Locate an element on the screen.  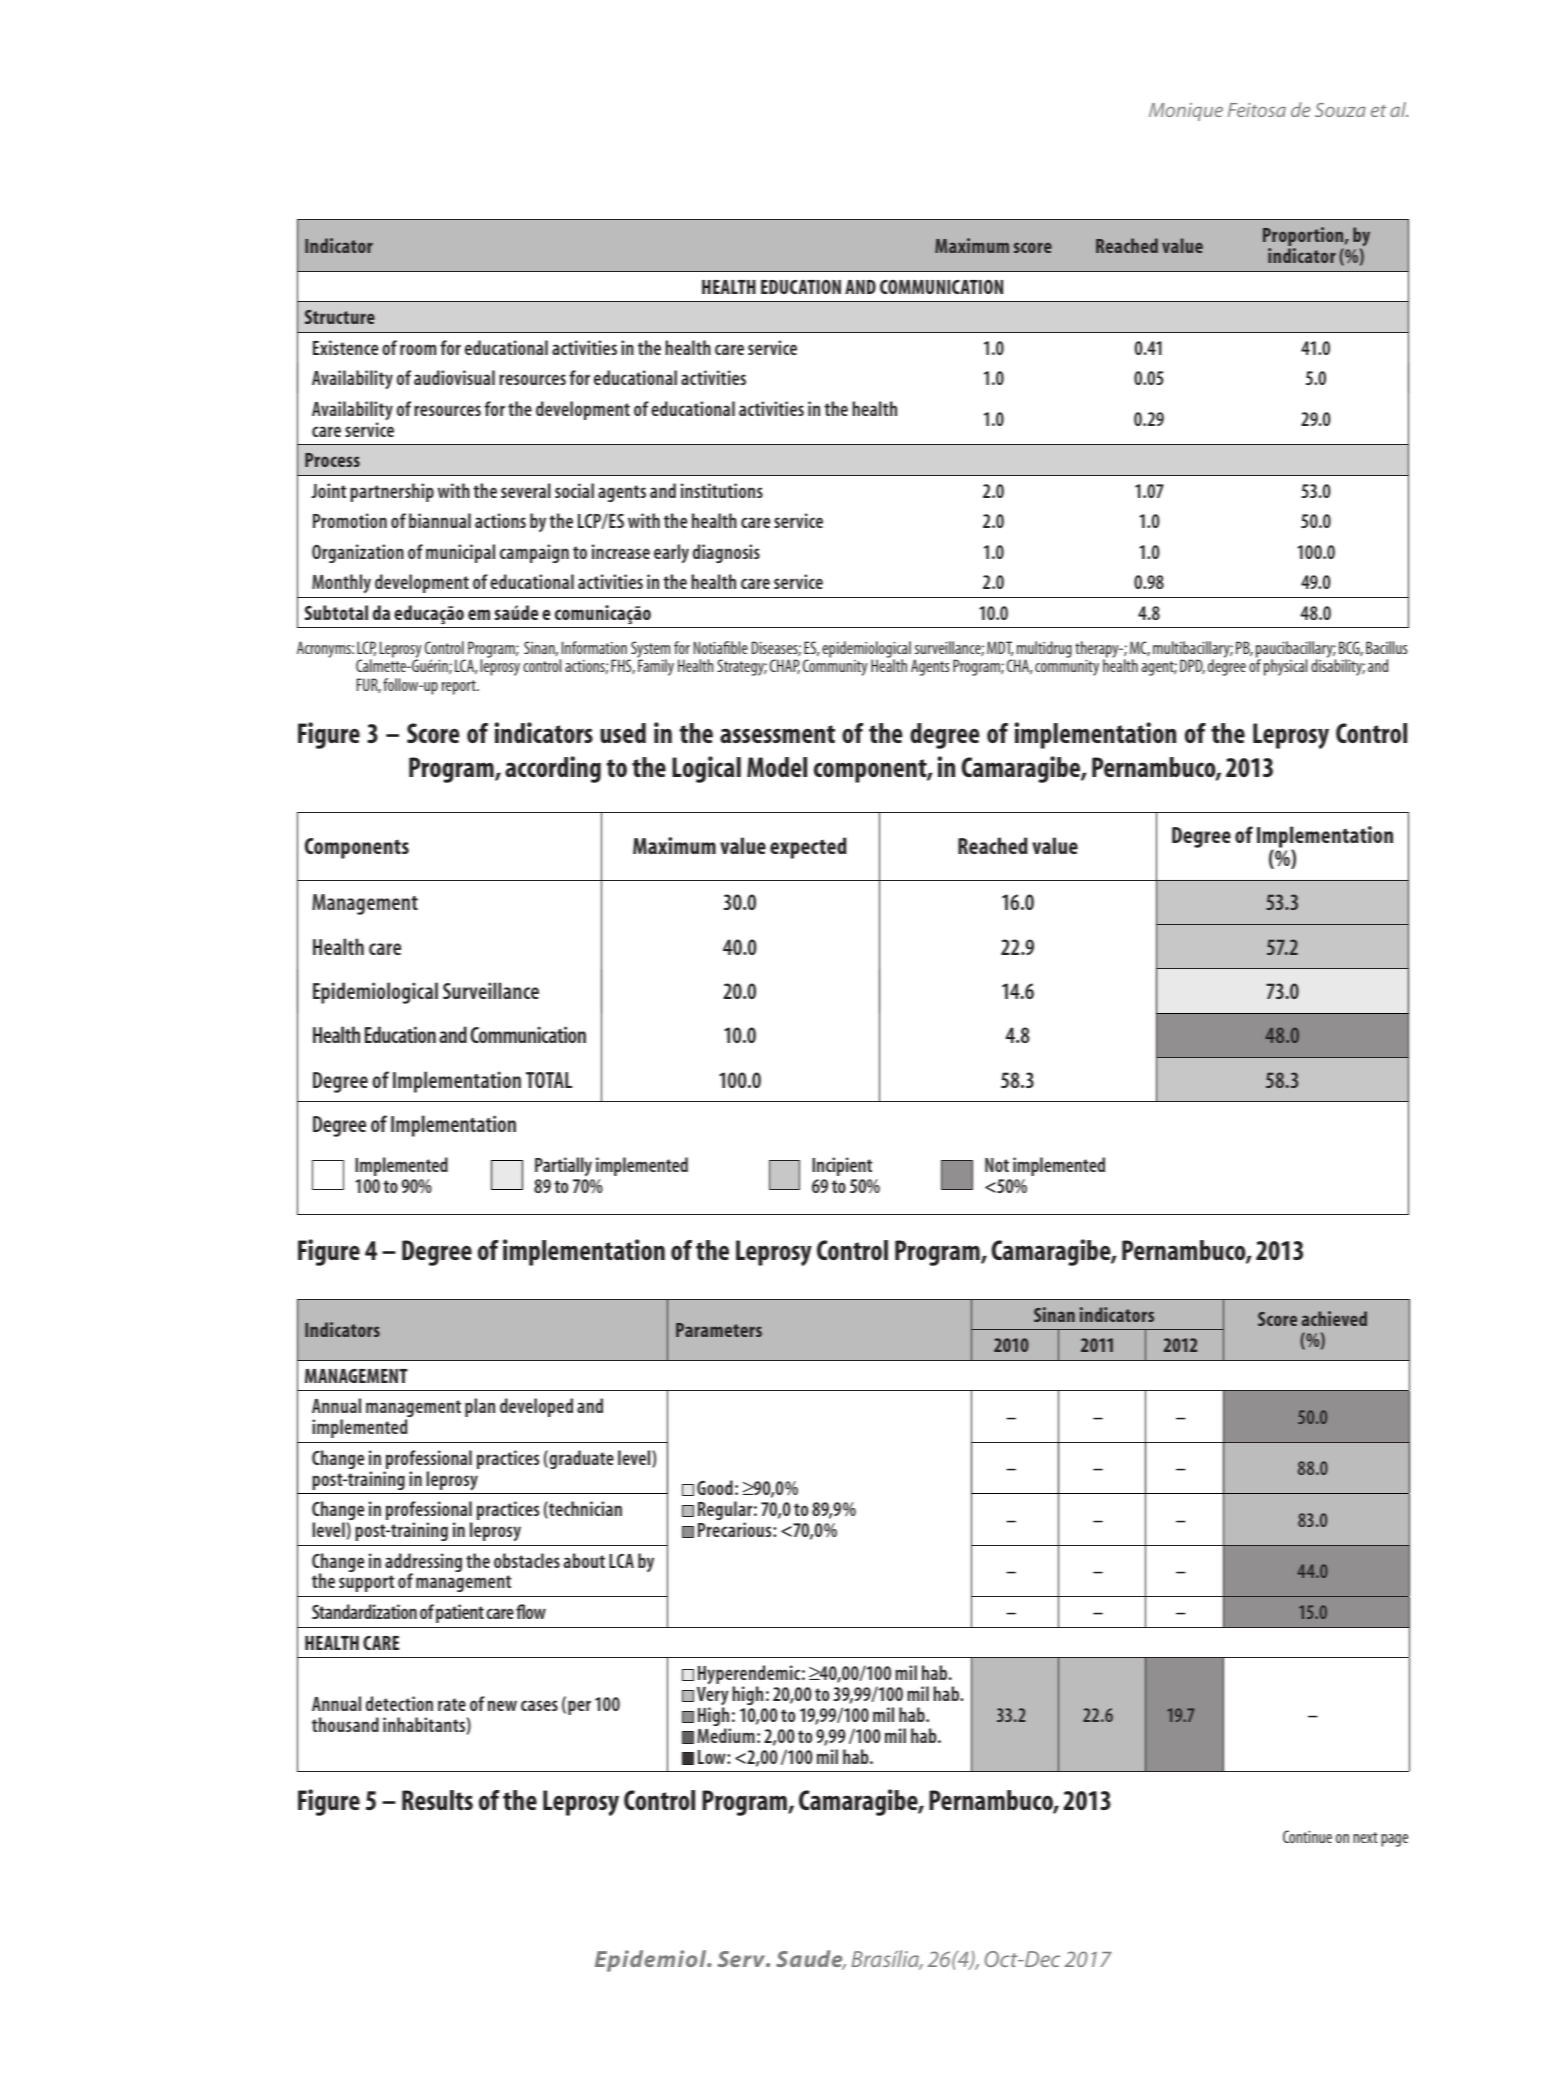
Continue is located at coordinates (1307, 1836).
